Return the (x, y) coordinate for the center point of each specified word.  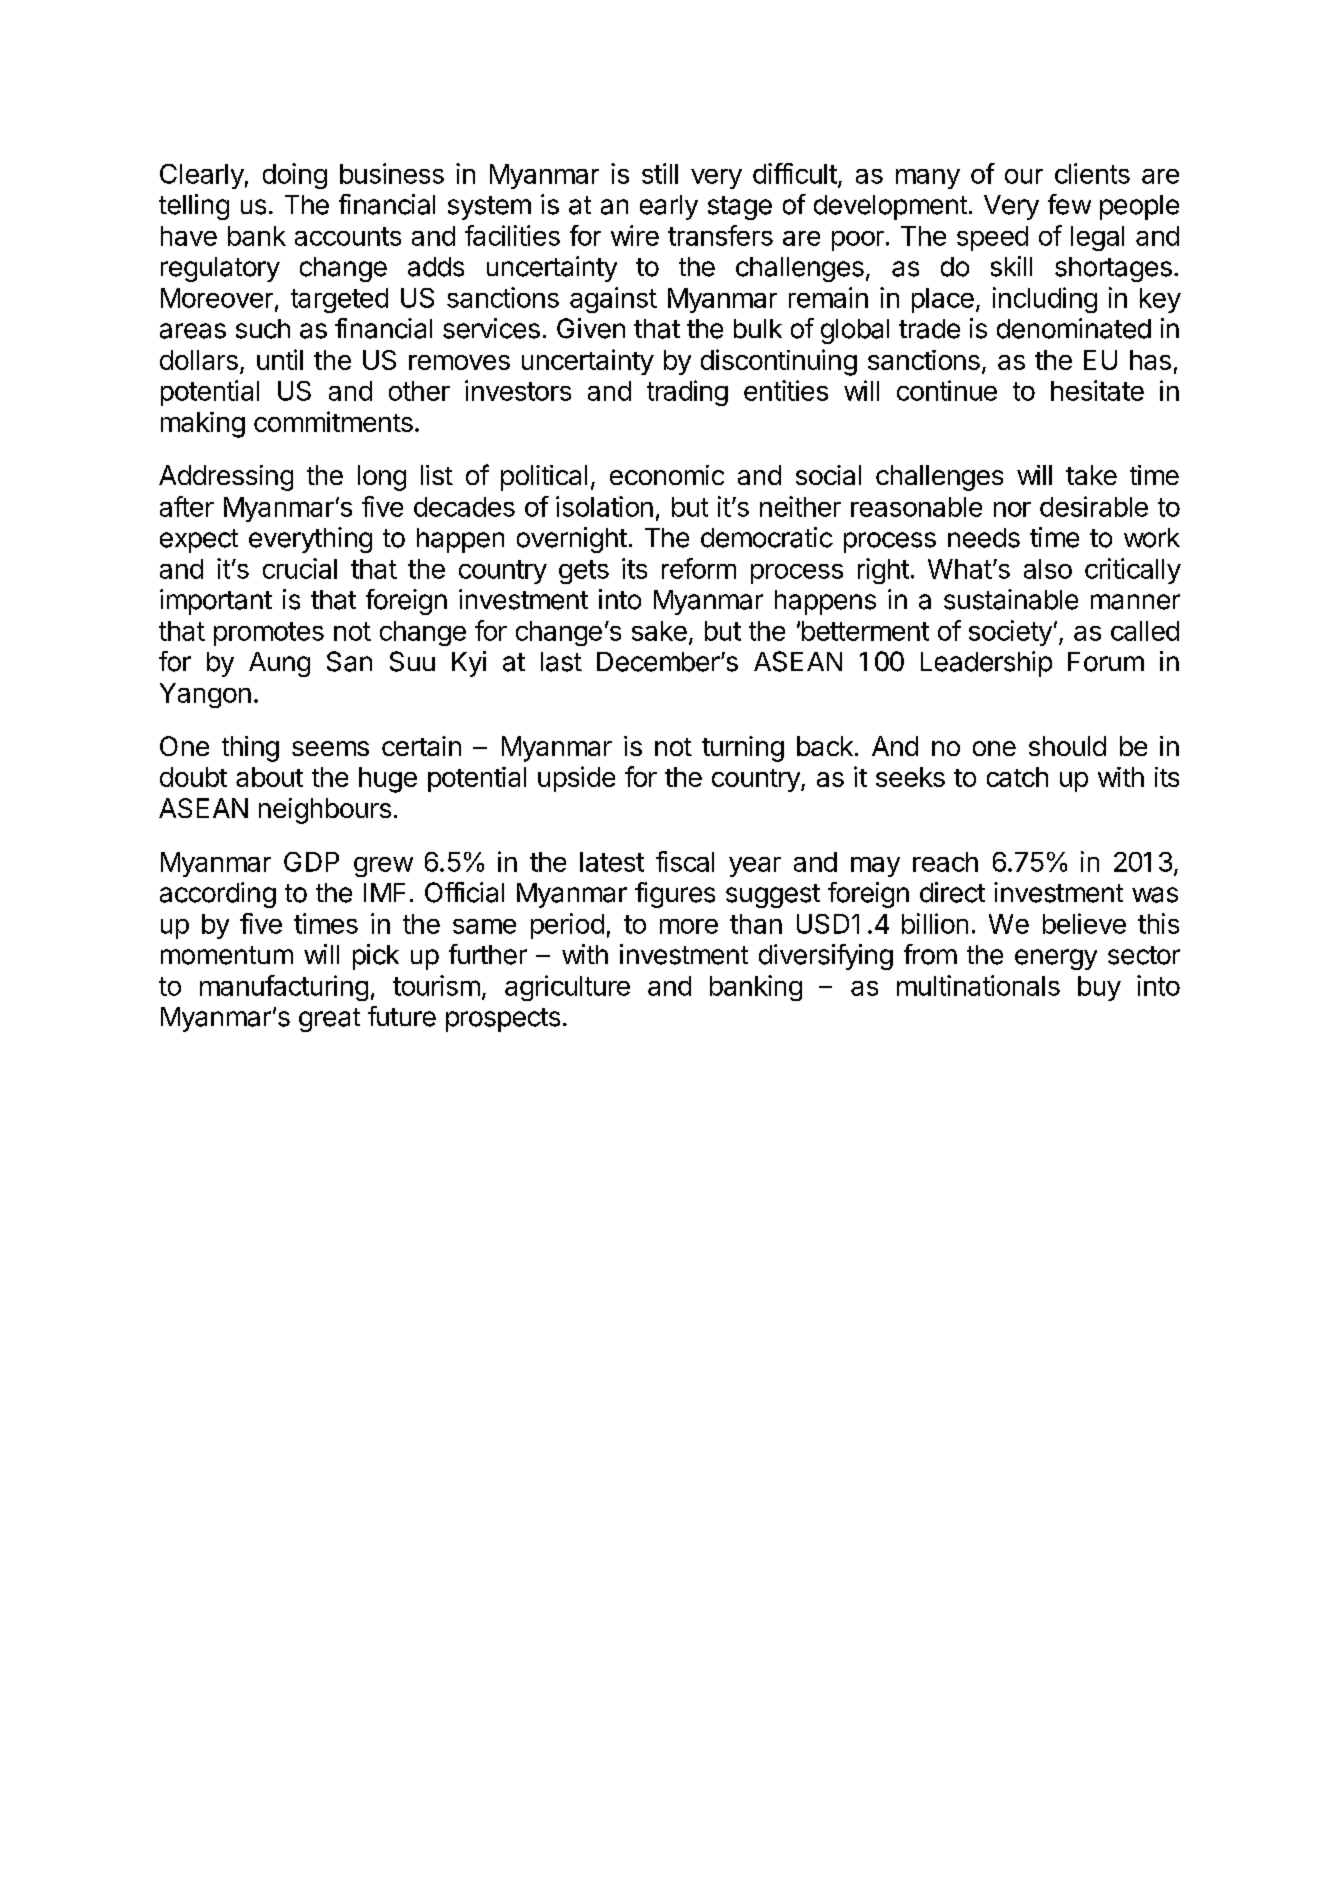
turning (743, 749)
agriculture (567, 988)
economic (667, 475)
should (1067, 746)
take (1091, 475)
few (1069, 204)
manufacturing (284, 988)
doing (295, 176)
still (660, 173)
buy (1099, 988)
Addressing (226, 478)
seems (330, 748)
